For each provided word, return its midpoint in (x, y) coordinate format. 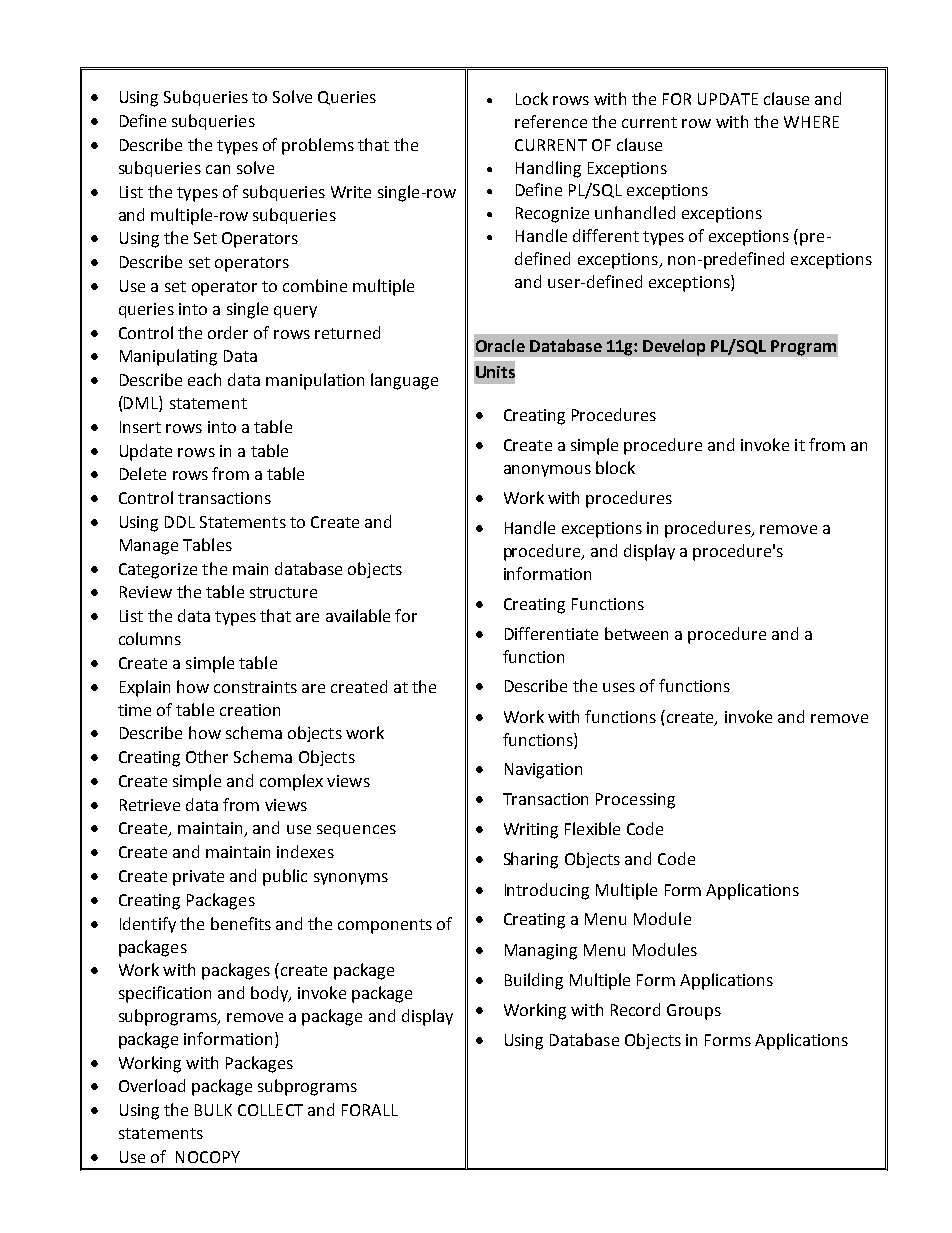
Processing (635, 801)
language (404, 381)
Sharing (531, 860)
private (198, 878)
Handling (548, 169)
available (358, 615)
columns (150, 638)
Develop (674, 347)
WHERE (811, 122)
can (218, 169)
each (204, 379)
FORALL (370, 1110)
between (636, 633)
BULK (213, 1110)
